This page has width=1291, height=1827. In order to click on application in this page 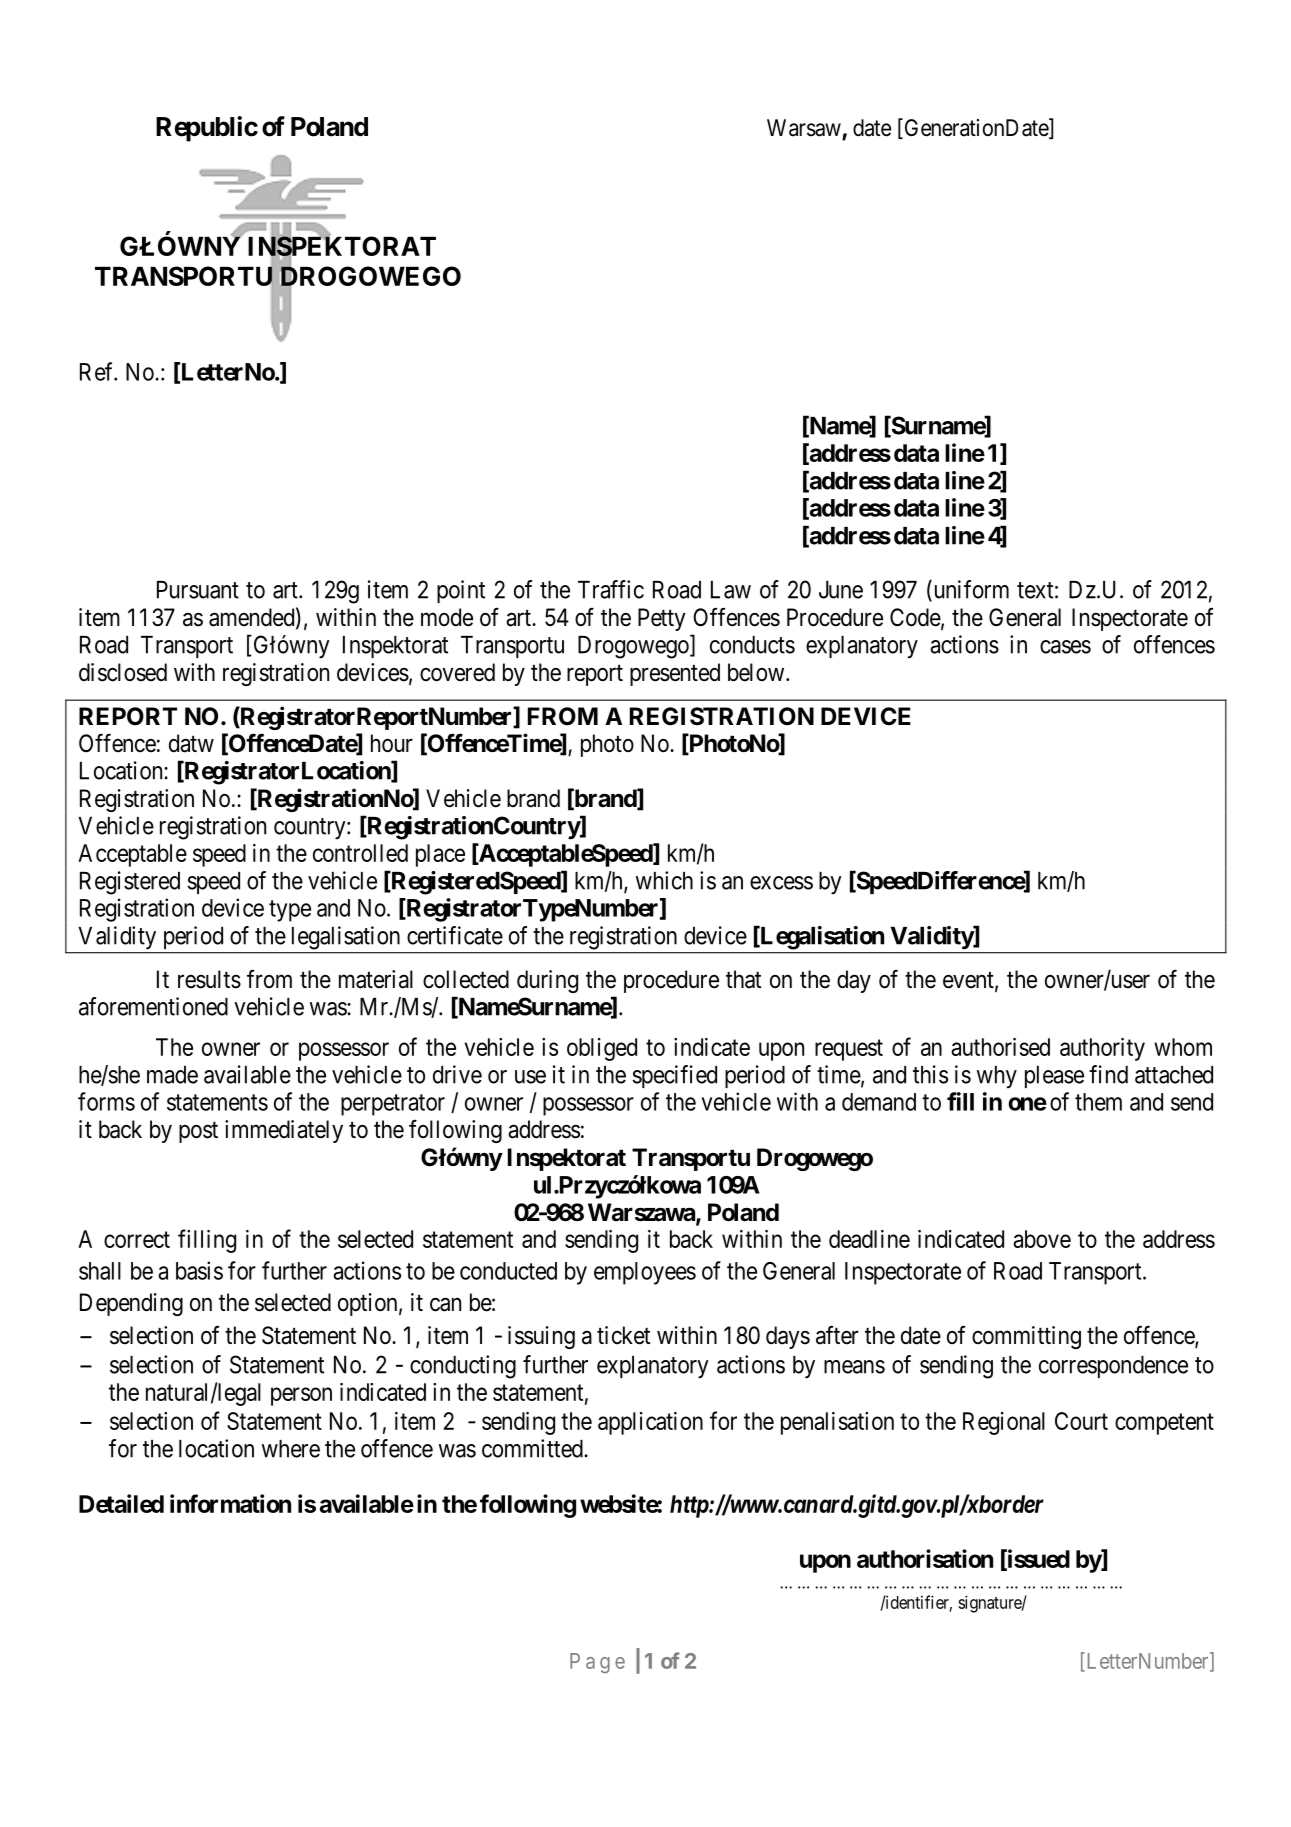, I will do `click(650, 1423)`.
